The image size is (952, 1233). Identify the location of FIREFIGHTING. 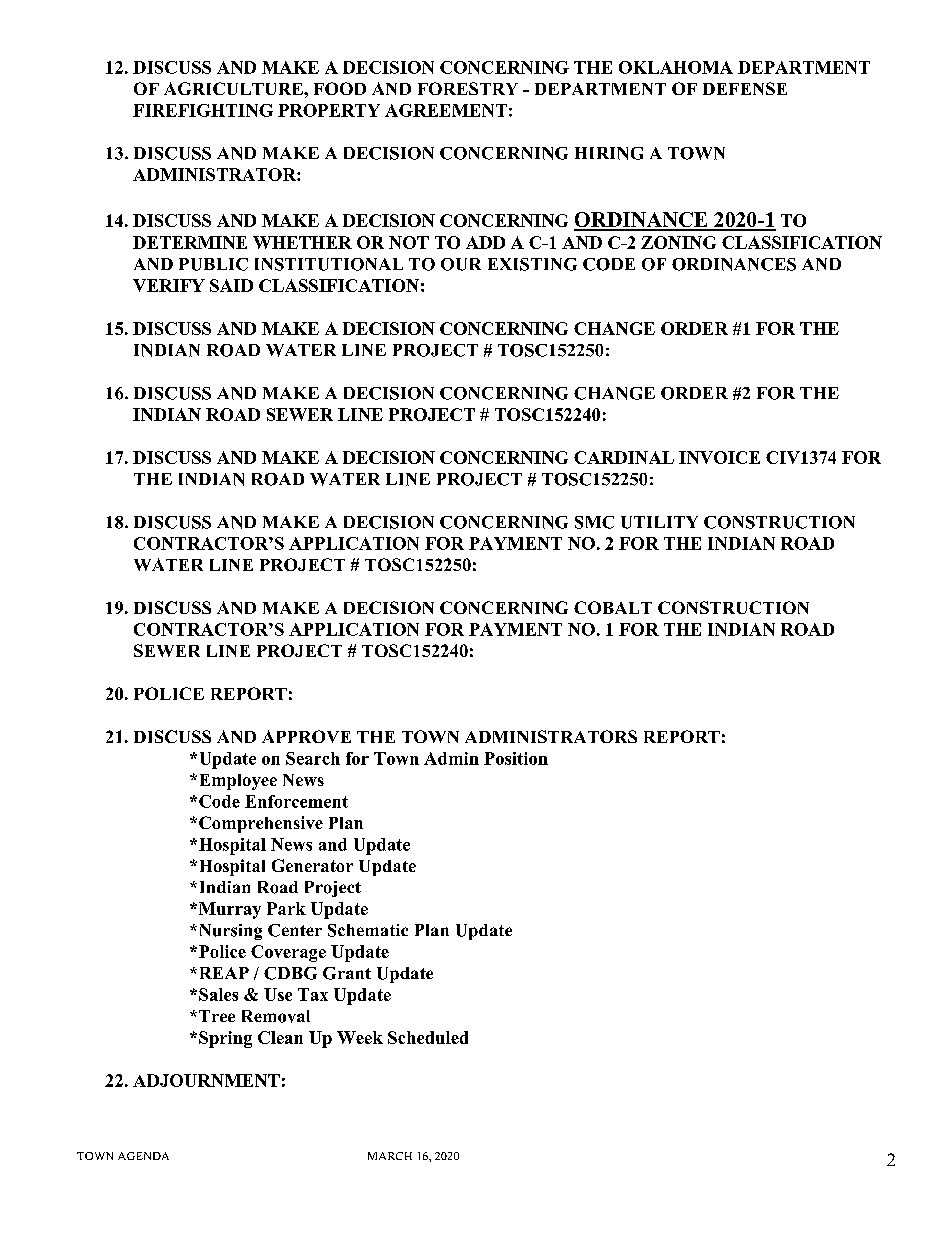
(203, 110).
